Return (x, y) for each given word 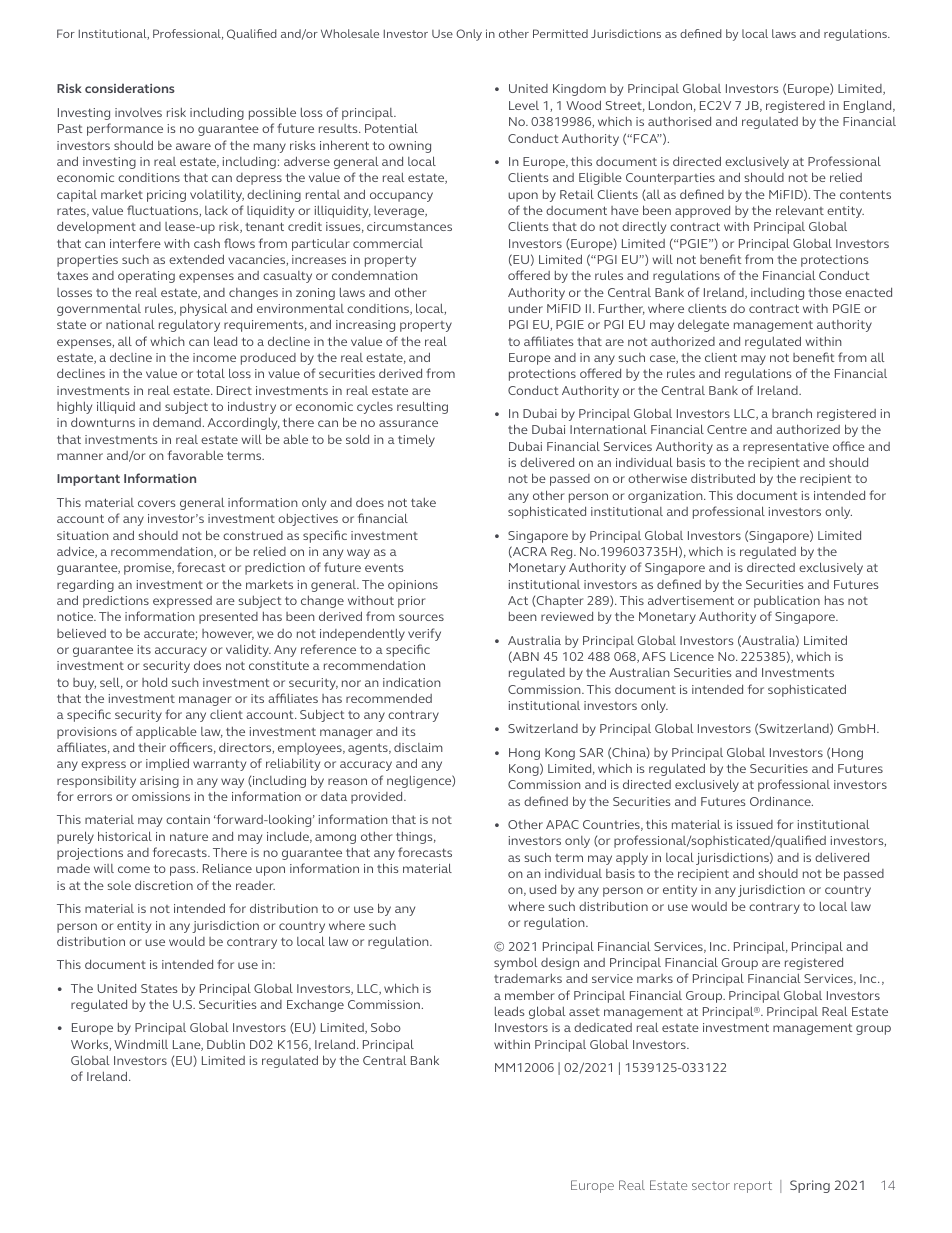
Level (524, 105)
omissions (161, 796)
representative (786, 448)
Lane (188, 1045)
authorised (679, 121)
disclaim (418, 747)
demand (177, 422)
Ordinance (781, 801)
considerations (130, 88)
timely (416, 440)
